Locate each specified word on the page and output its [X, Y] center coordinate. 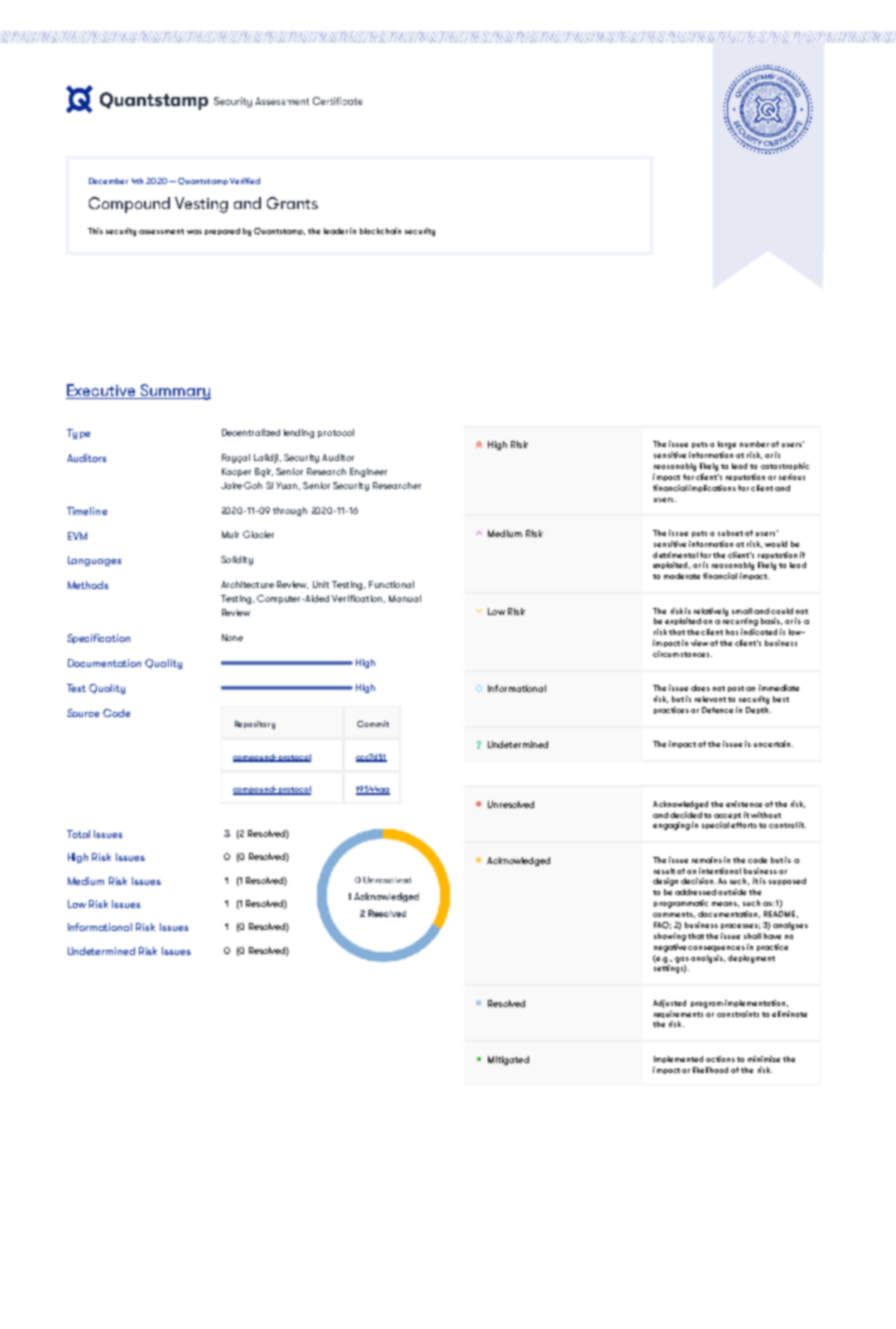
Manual [405, 598]
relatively [711, 612]
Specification [98, 639]
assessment [161, 231]
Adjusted [669, 1004]
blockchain [380, 231]
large [727, 445]
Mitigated [508, 1060]
